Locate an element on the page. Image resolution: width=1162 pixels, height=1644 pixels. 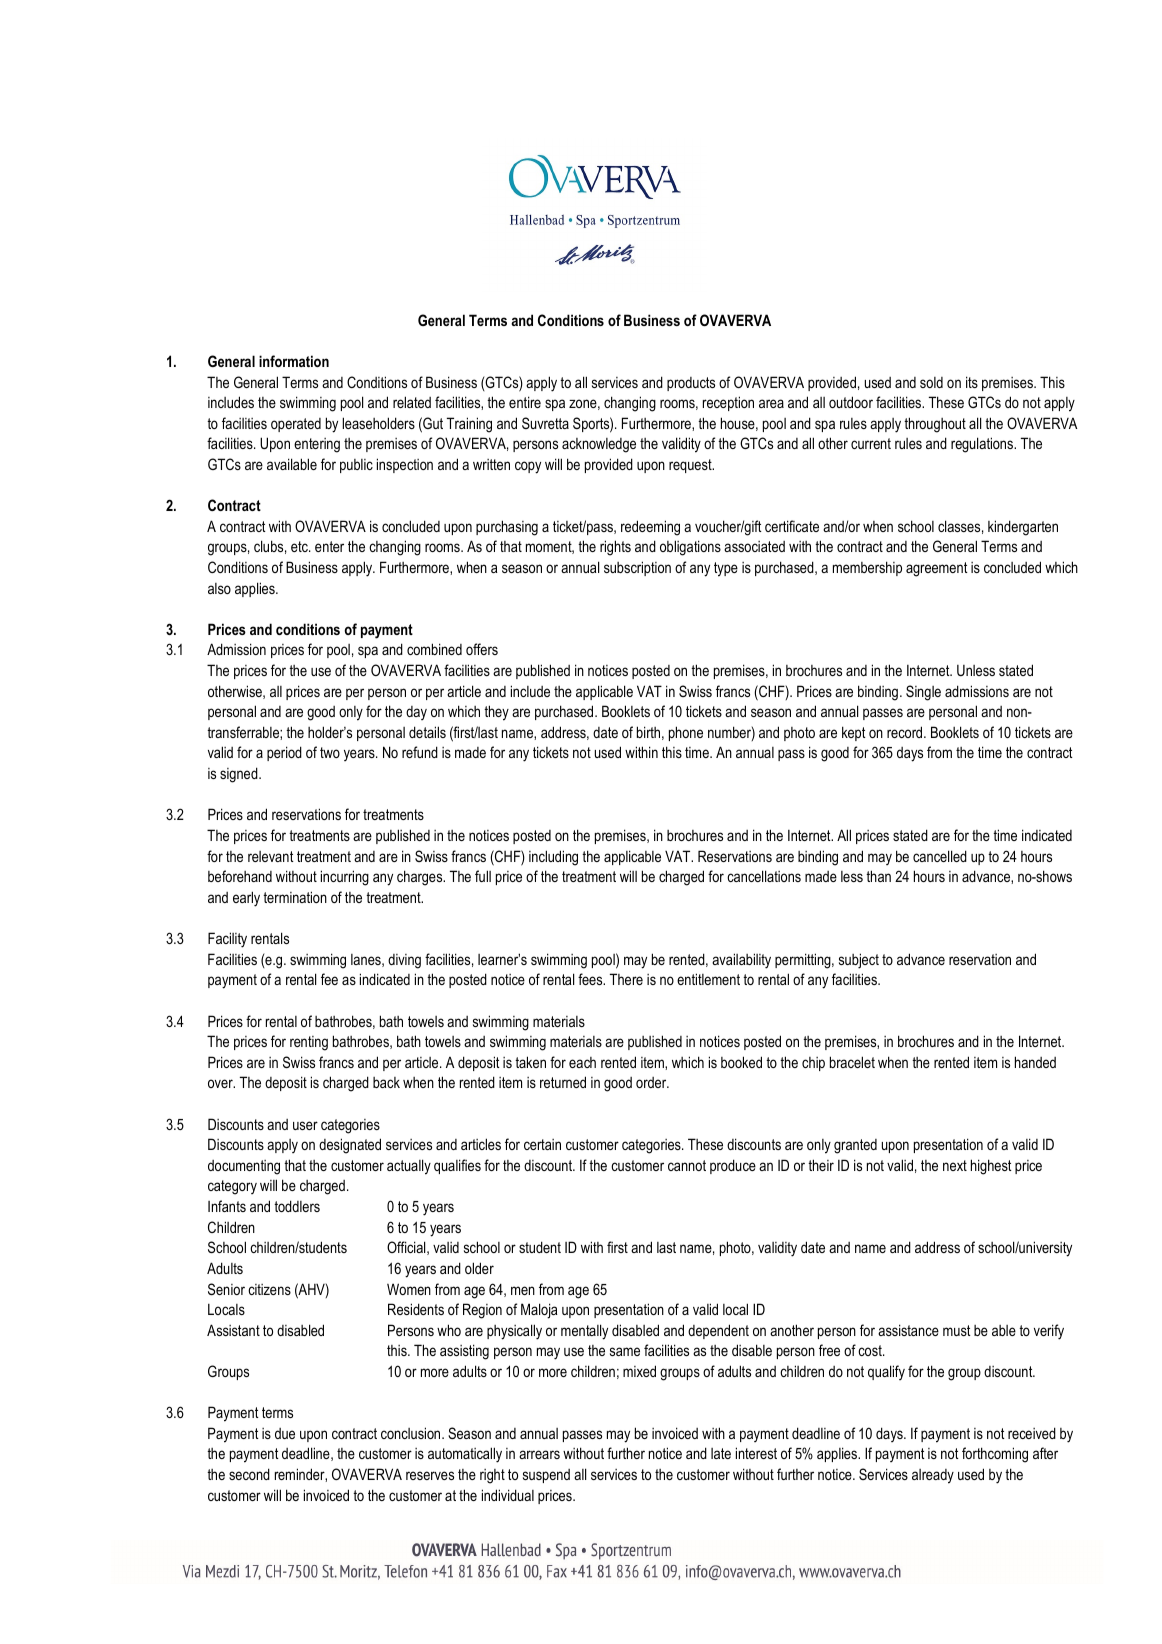
due is located at coordinates (285, 1433).
